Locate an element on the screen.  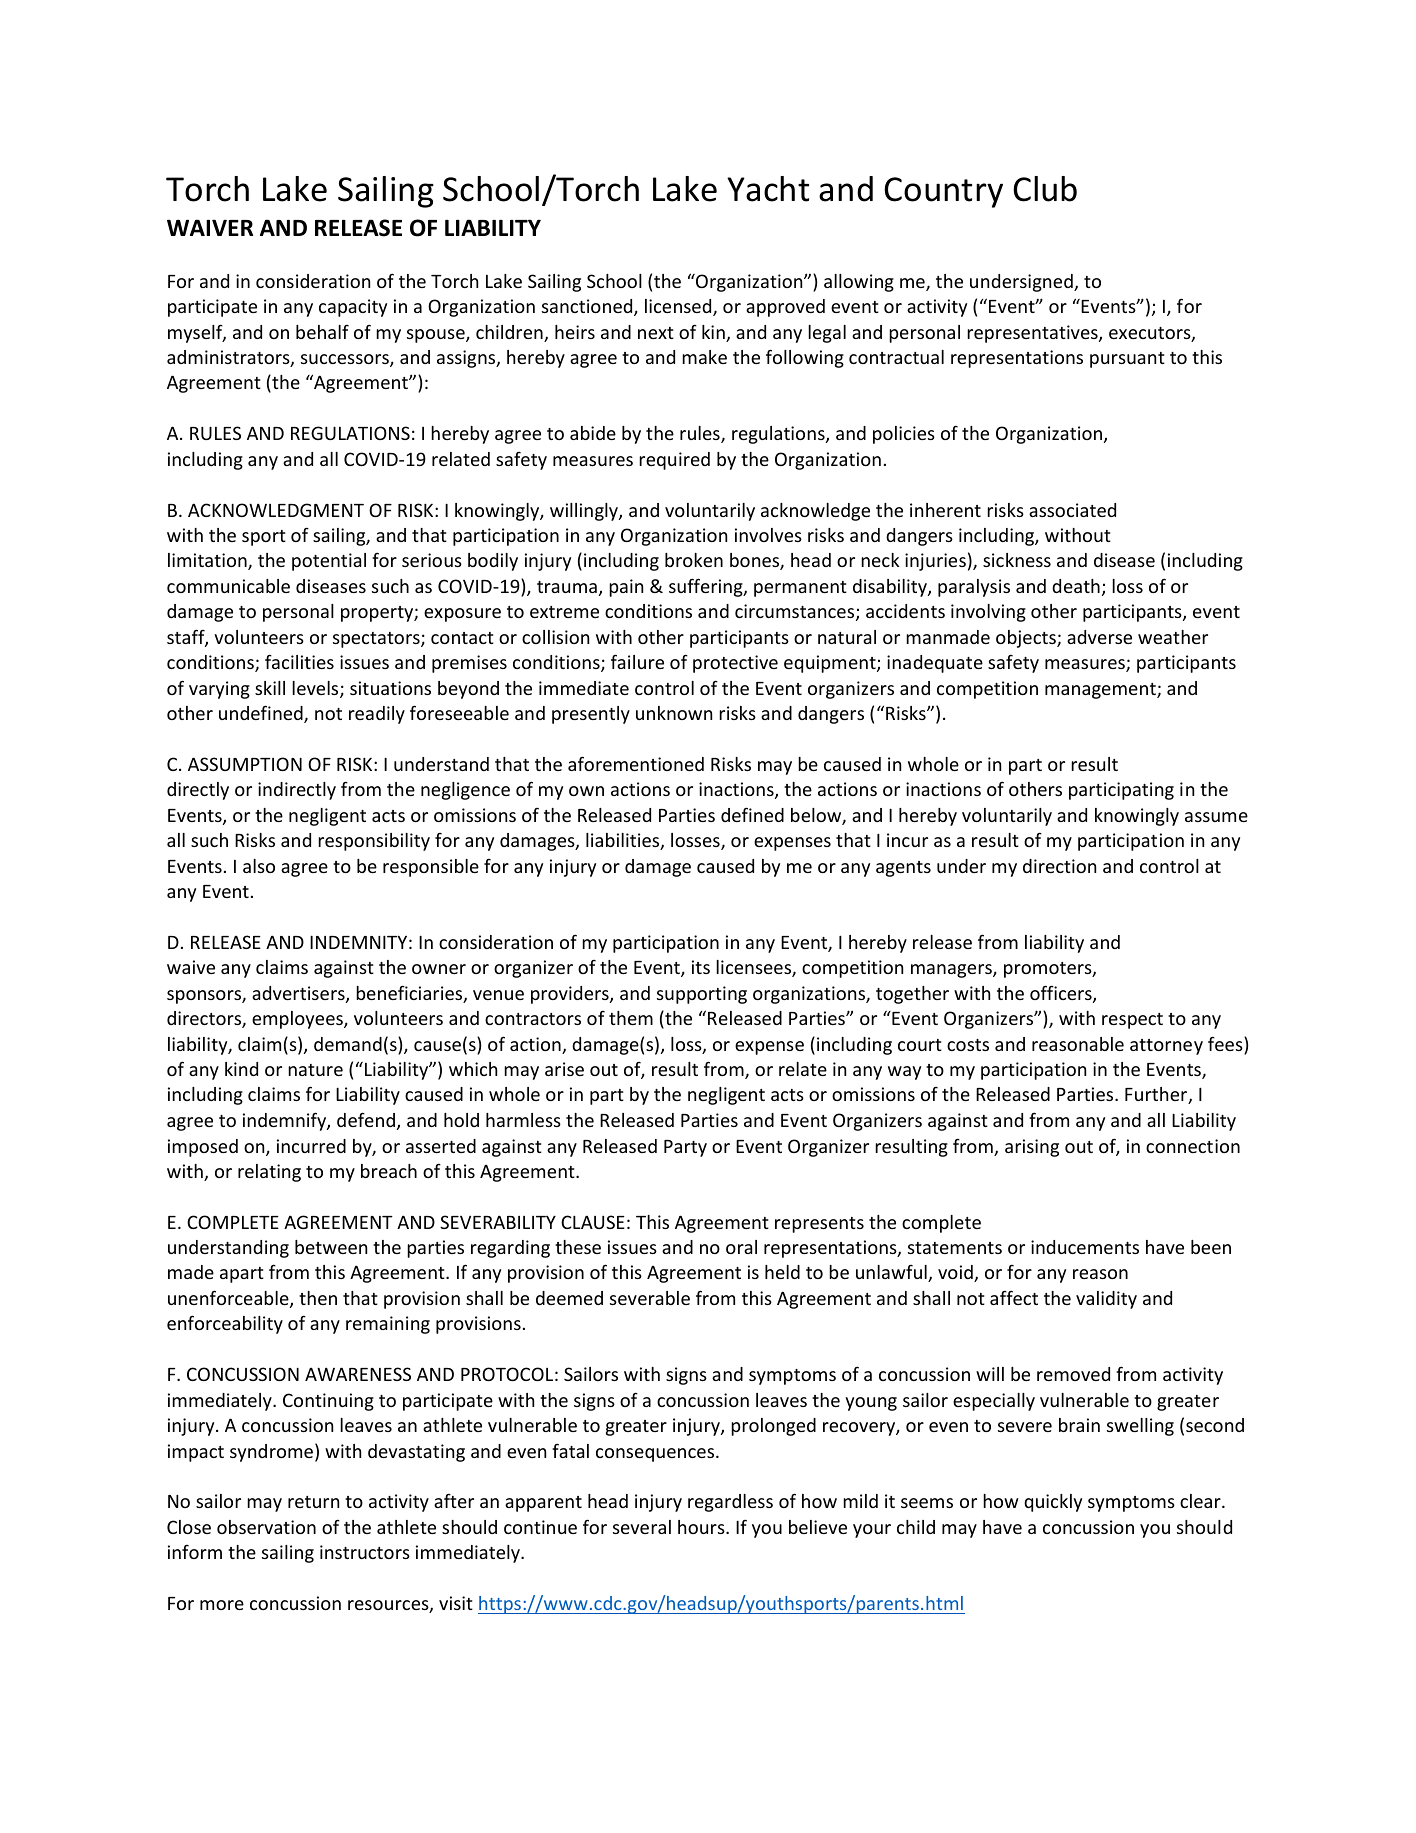
its is located at coordinates (701, 967).
